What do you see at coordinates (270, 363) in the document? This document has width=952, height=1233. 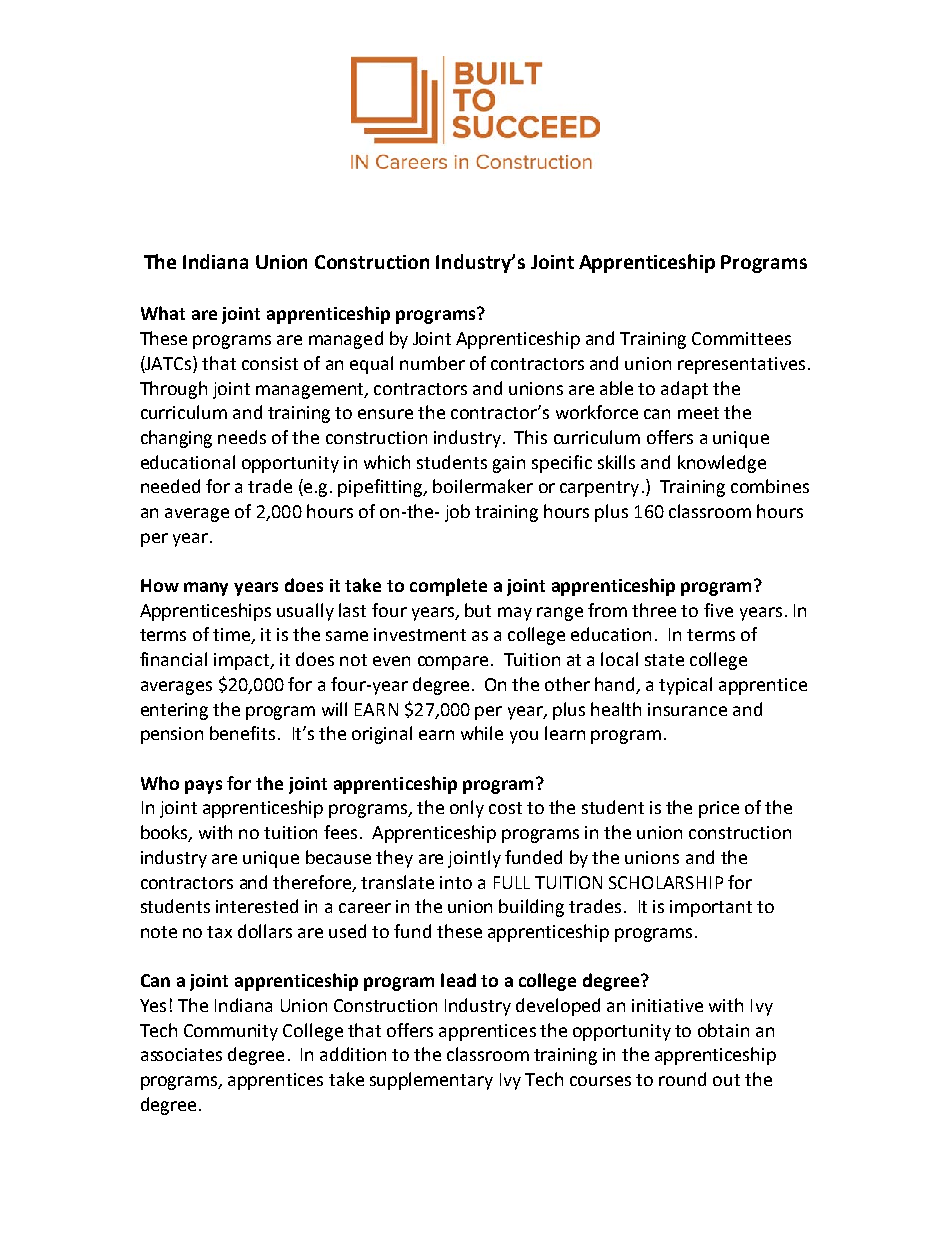 I see `consist` at bounding box center [270, 363].
